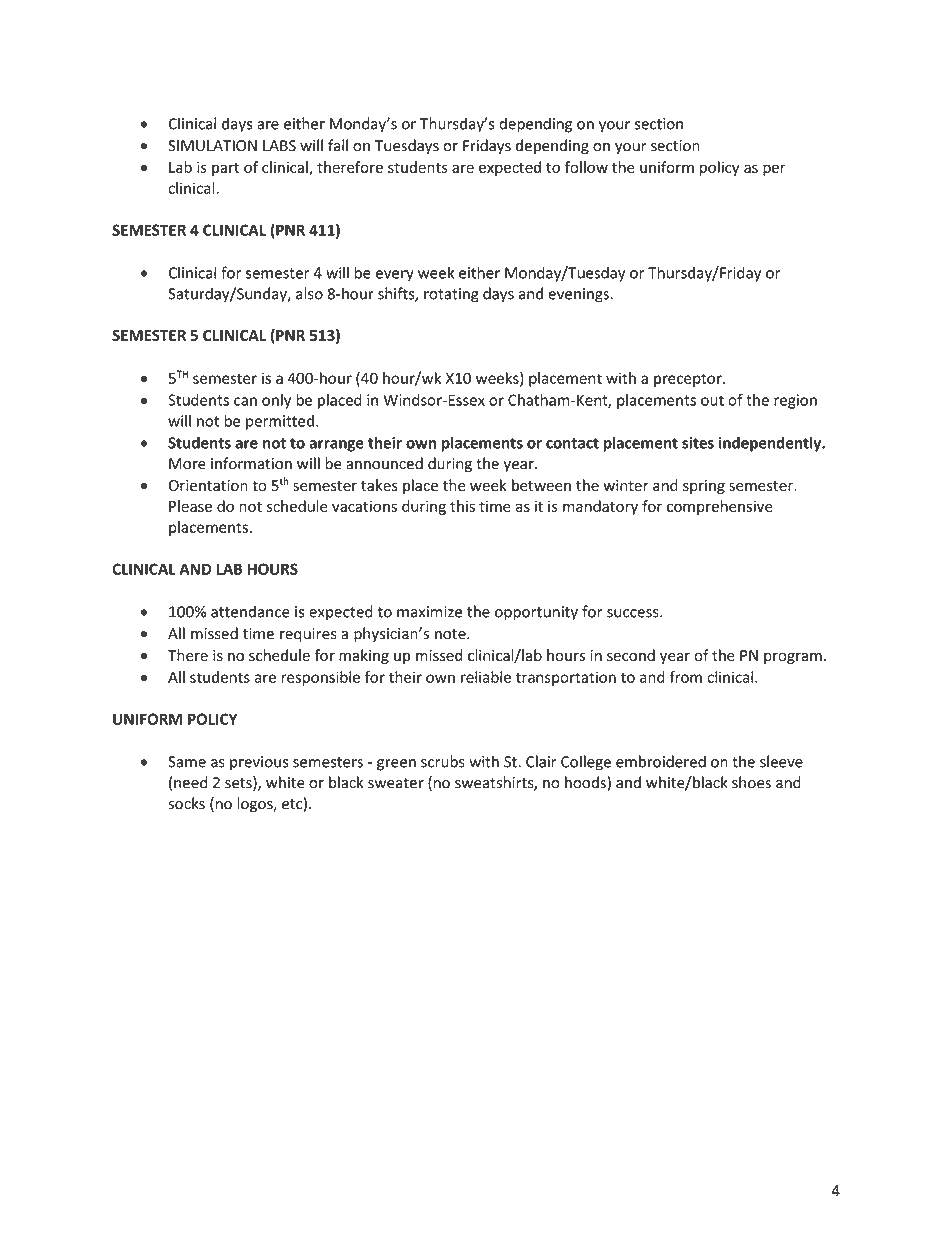 The height and width of the document is (1233, 952). What do you see at coordinates (720, 507) in the document?
I see `comprehensive` at bounding box center [720, 507].
